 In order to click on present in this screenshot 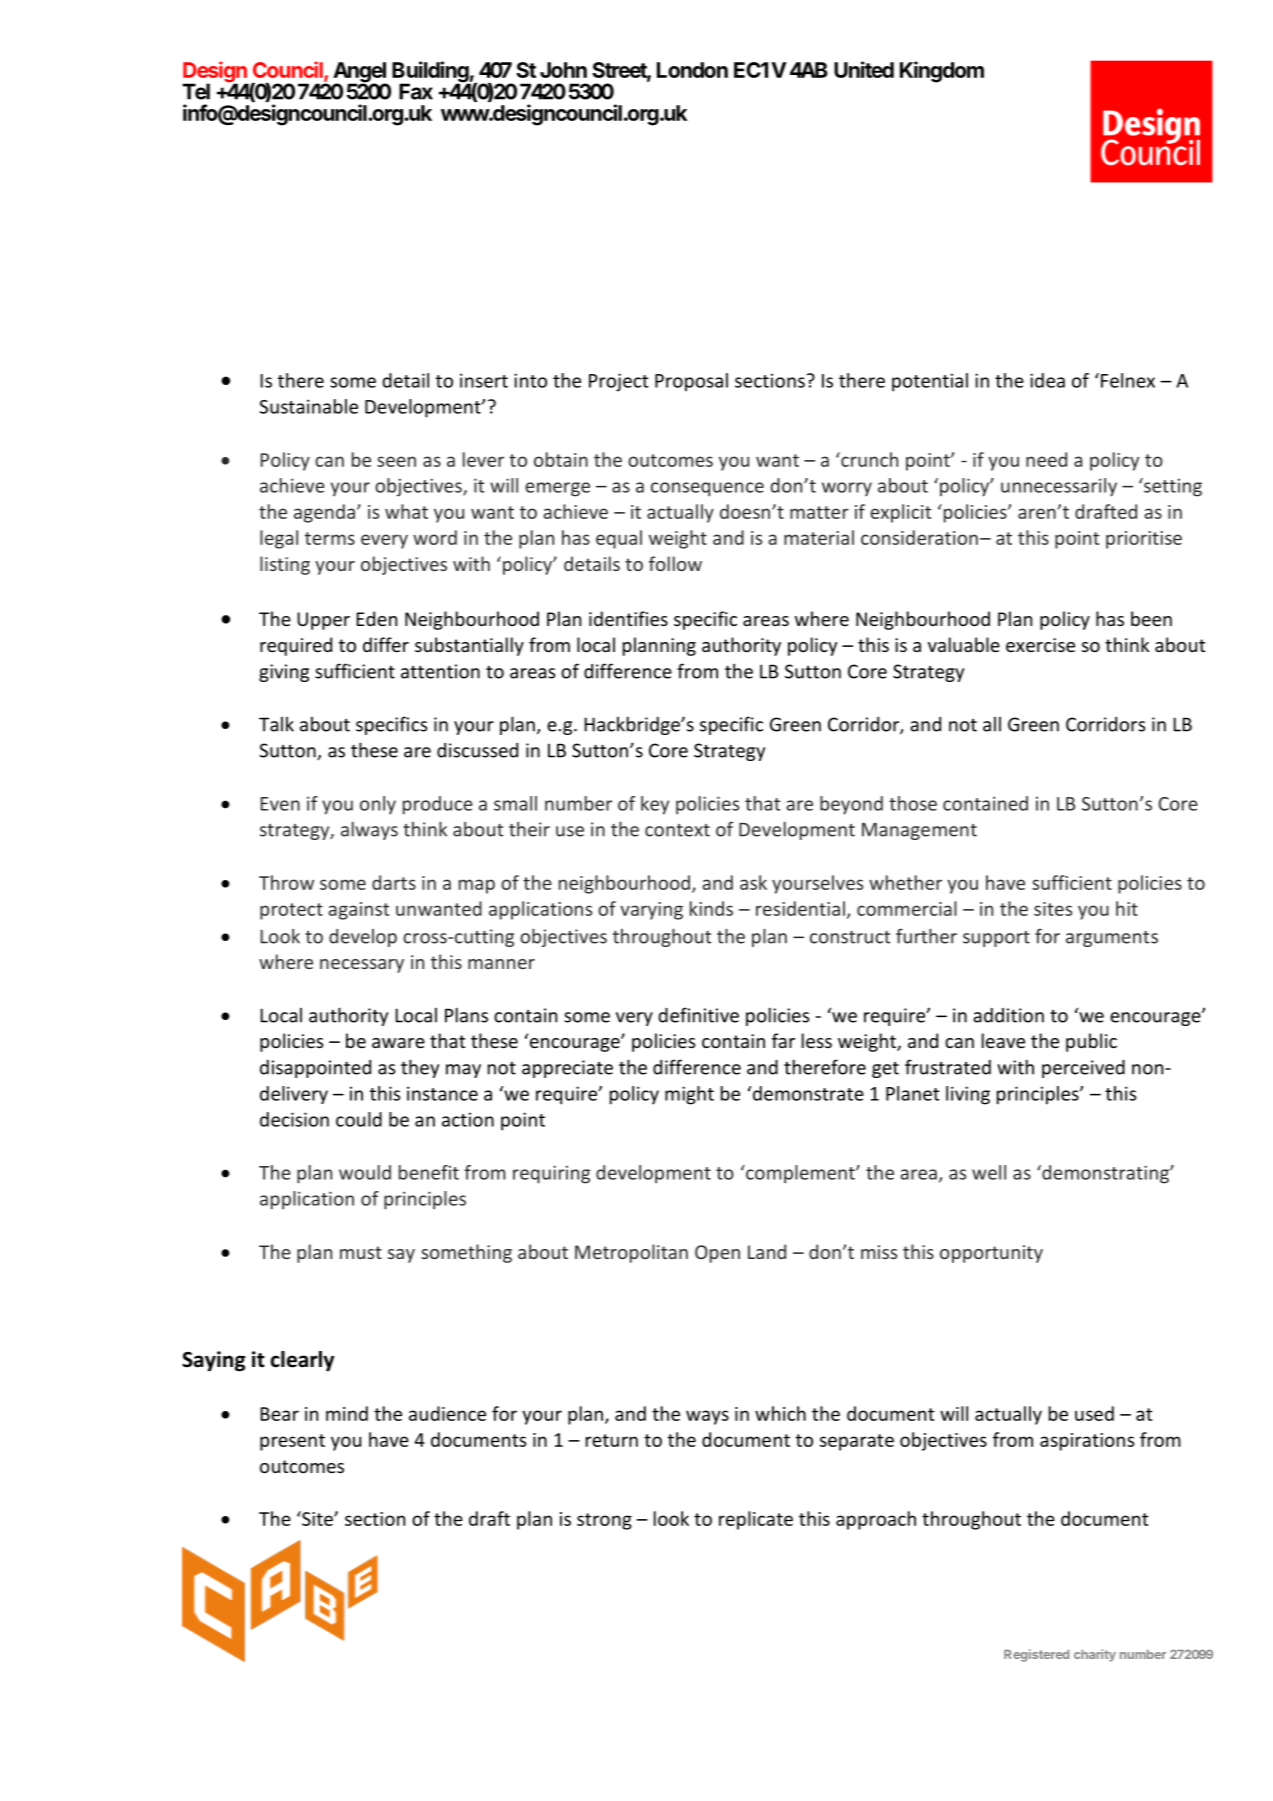, I will do `click(292, 1442)`.
